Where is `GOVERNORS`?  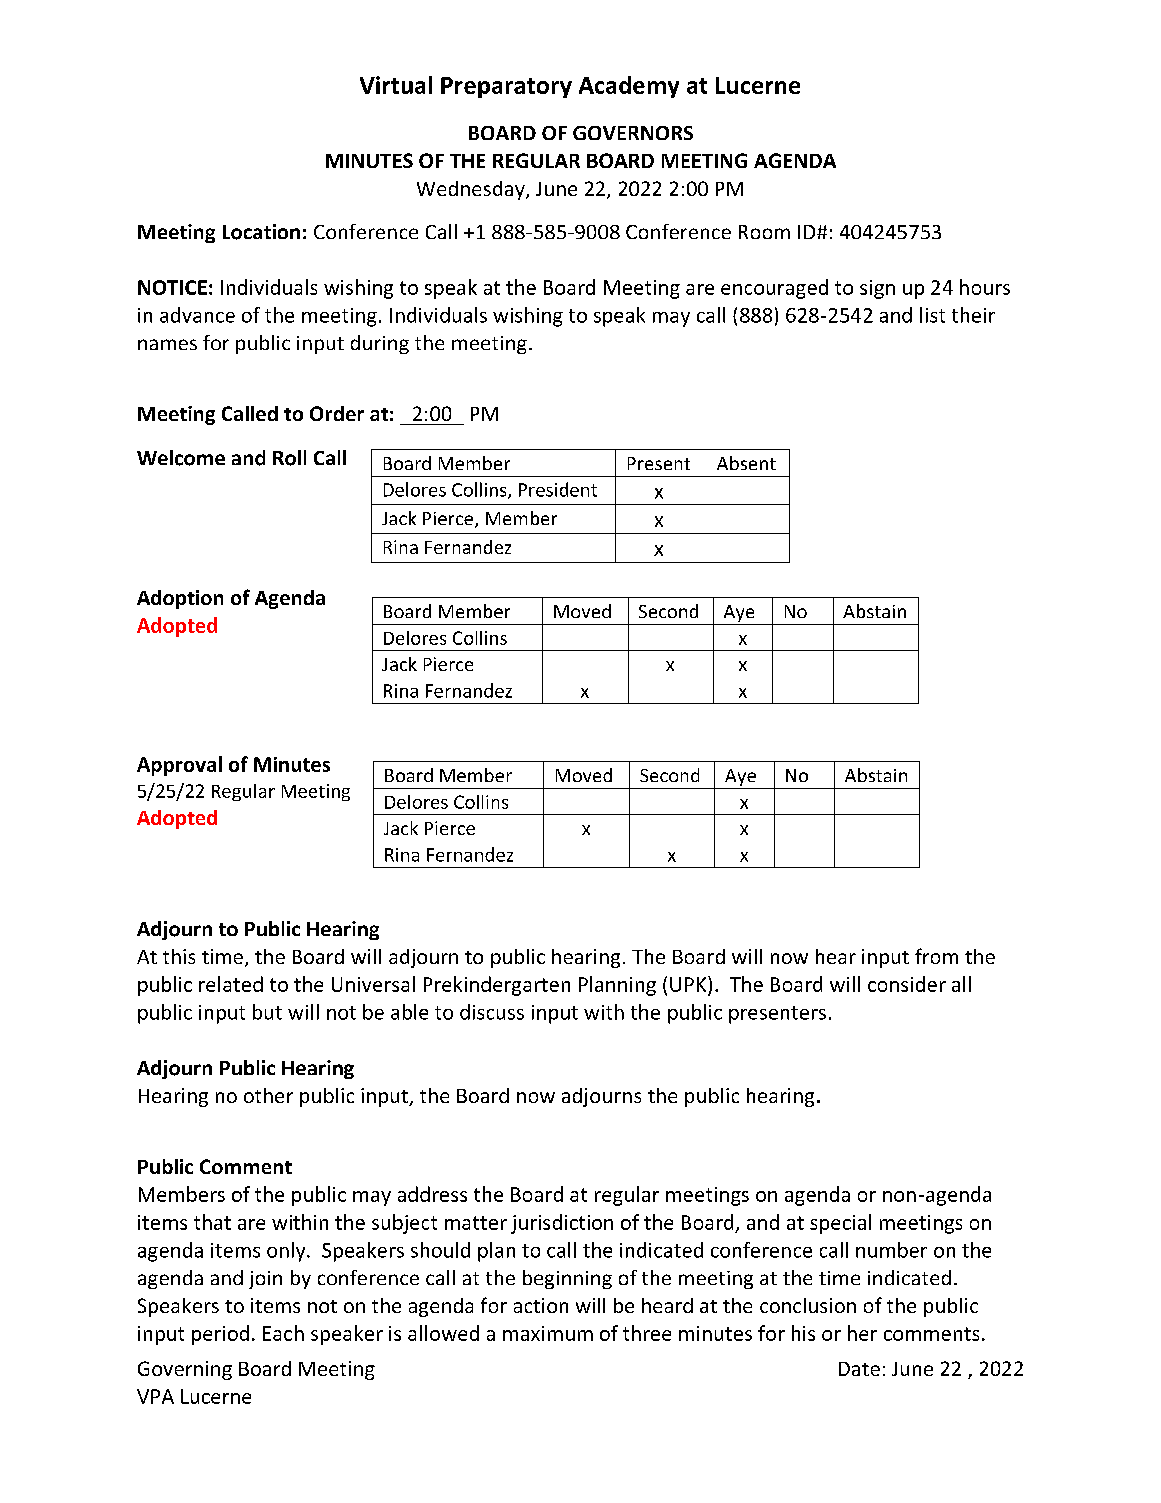
GOVERNORS is located at coordinates (633, 133).
